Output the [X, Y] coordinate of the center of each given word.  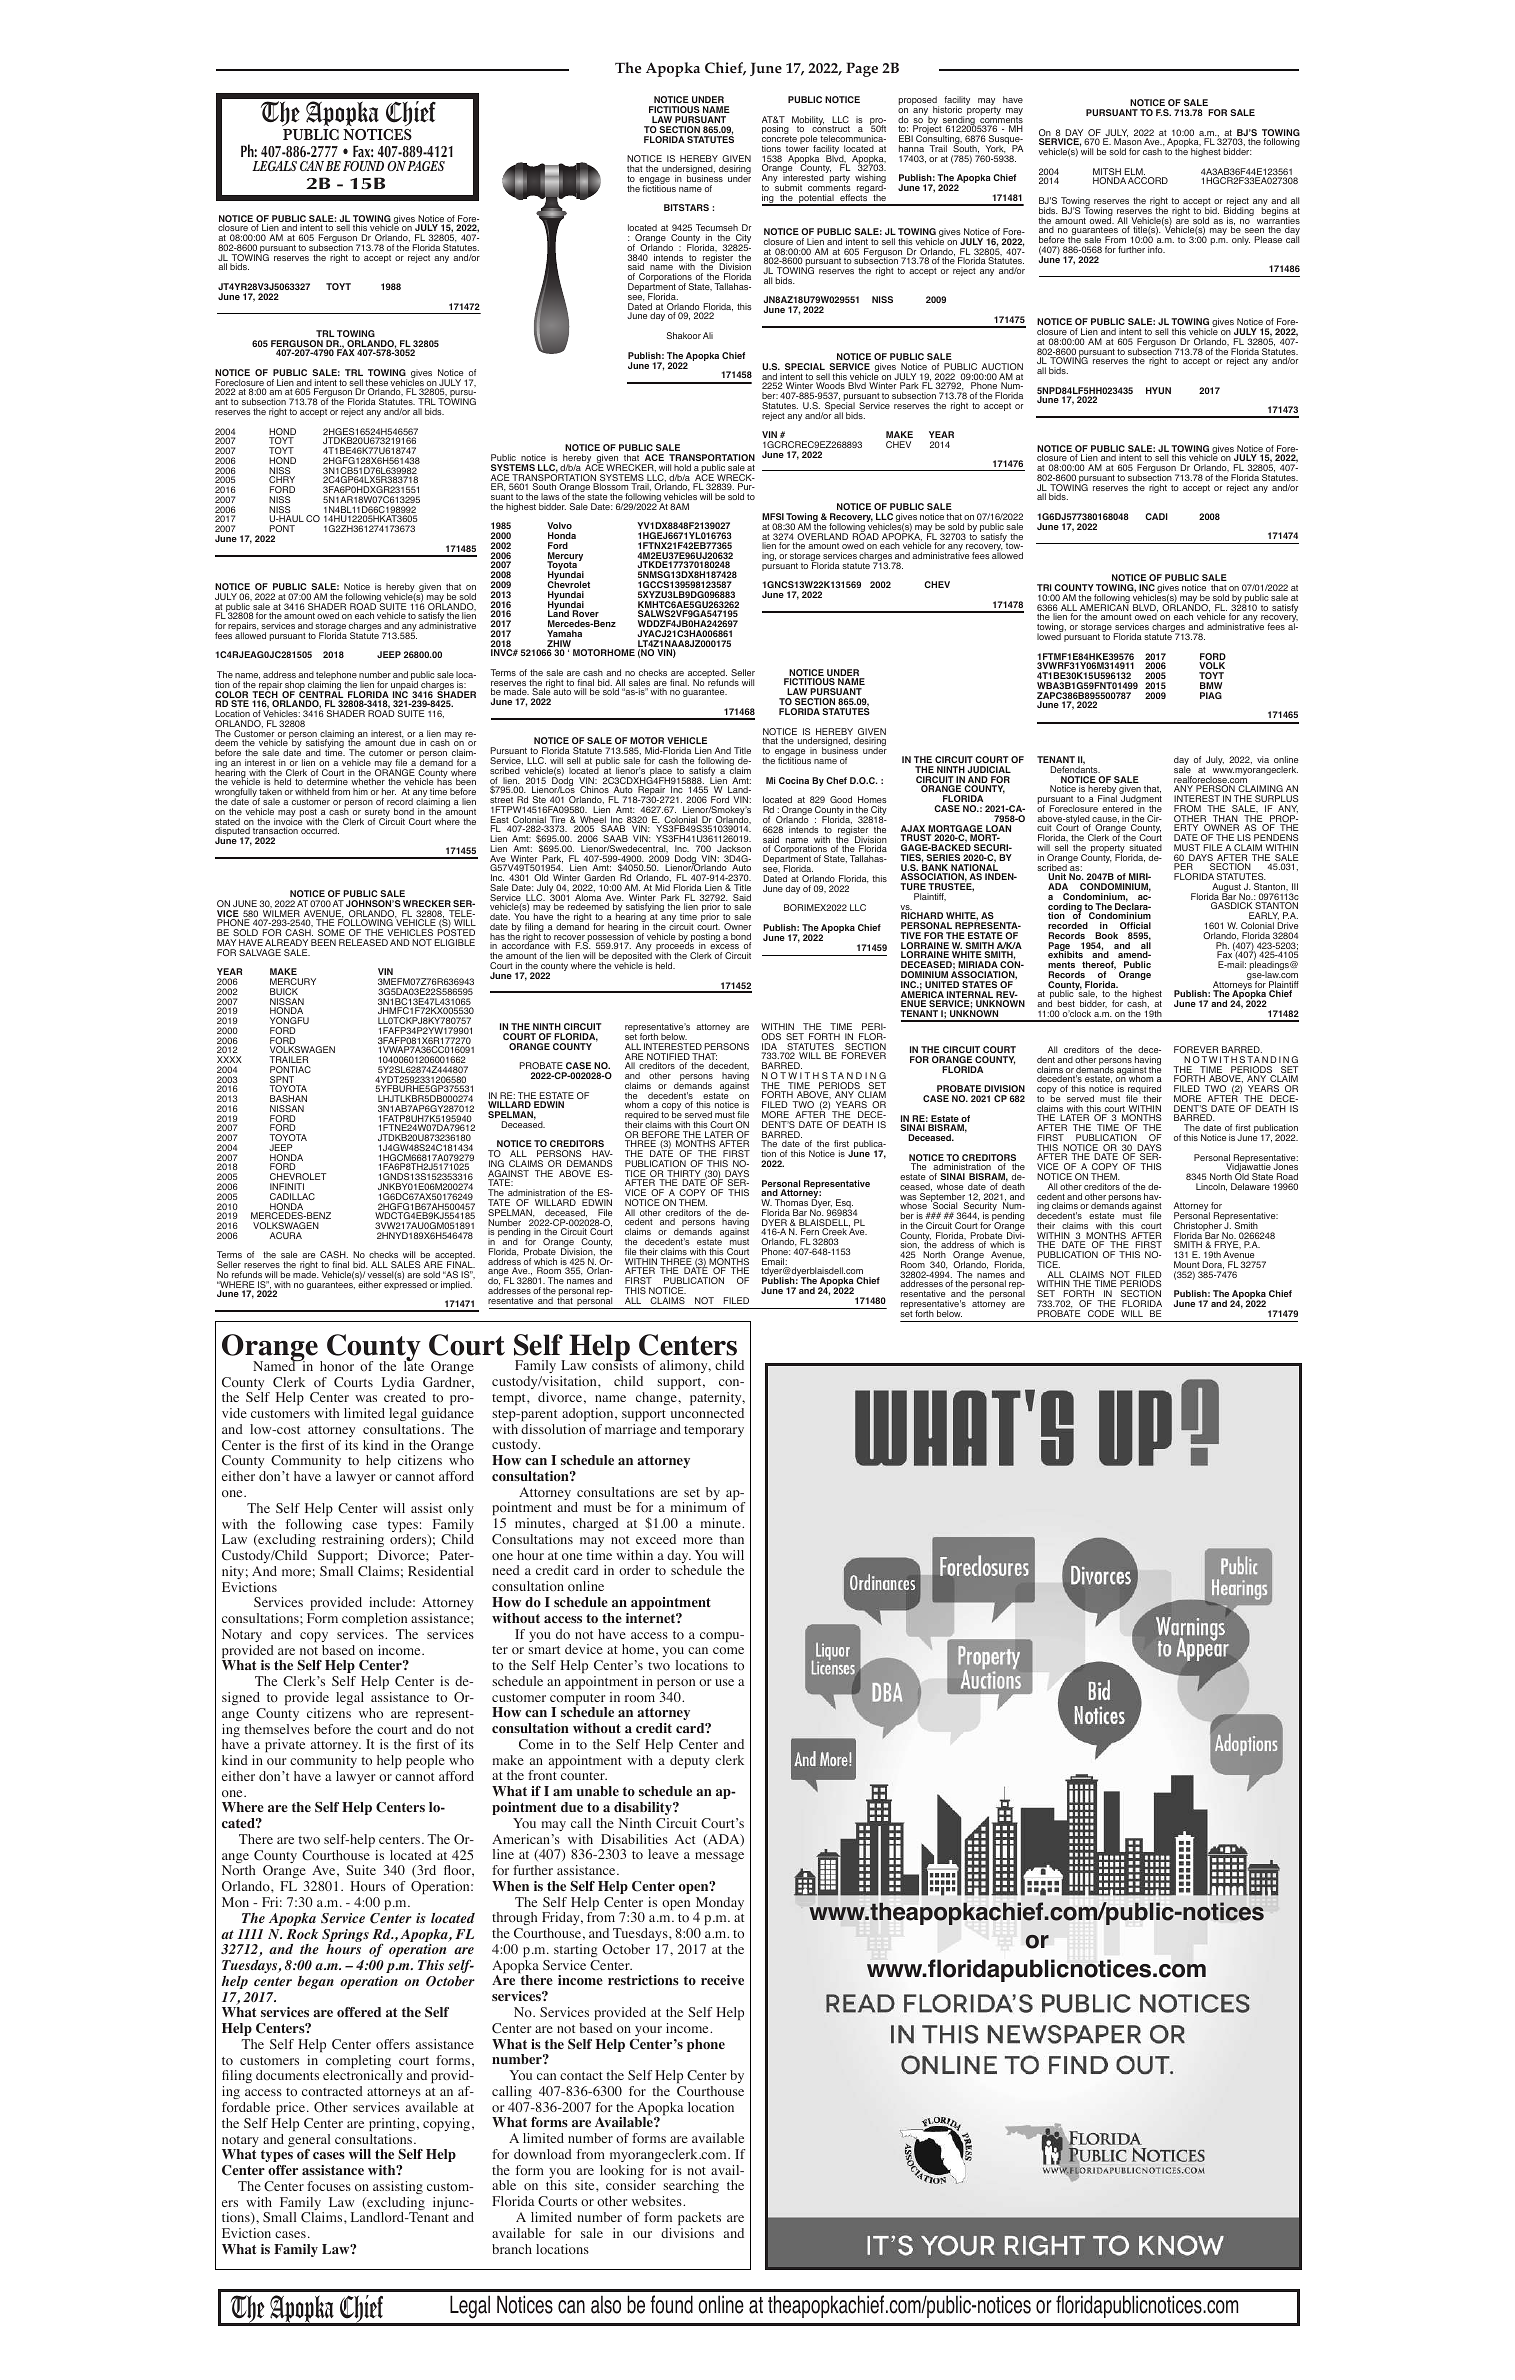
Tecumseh [717, 227]
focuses [329, 2186]
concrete [779, 139]
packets [699, 2218]
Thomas [791, 1202]
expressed [405, 1284]
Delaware [1250, 1186]
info [1156, 249]
